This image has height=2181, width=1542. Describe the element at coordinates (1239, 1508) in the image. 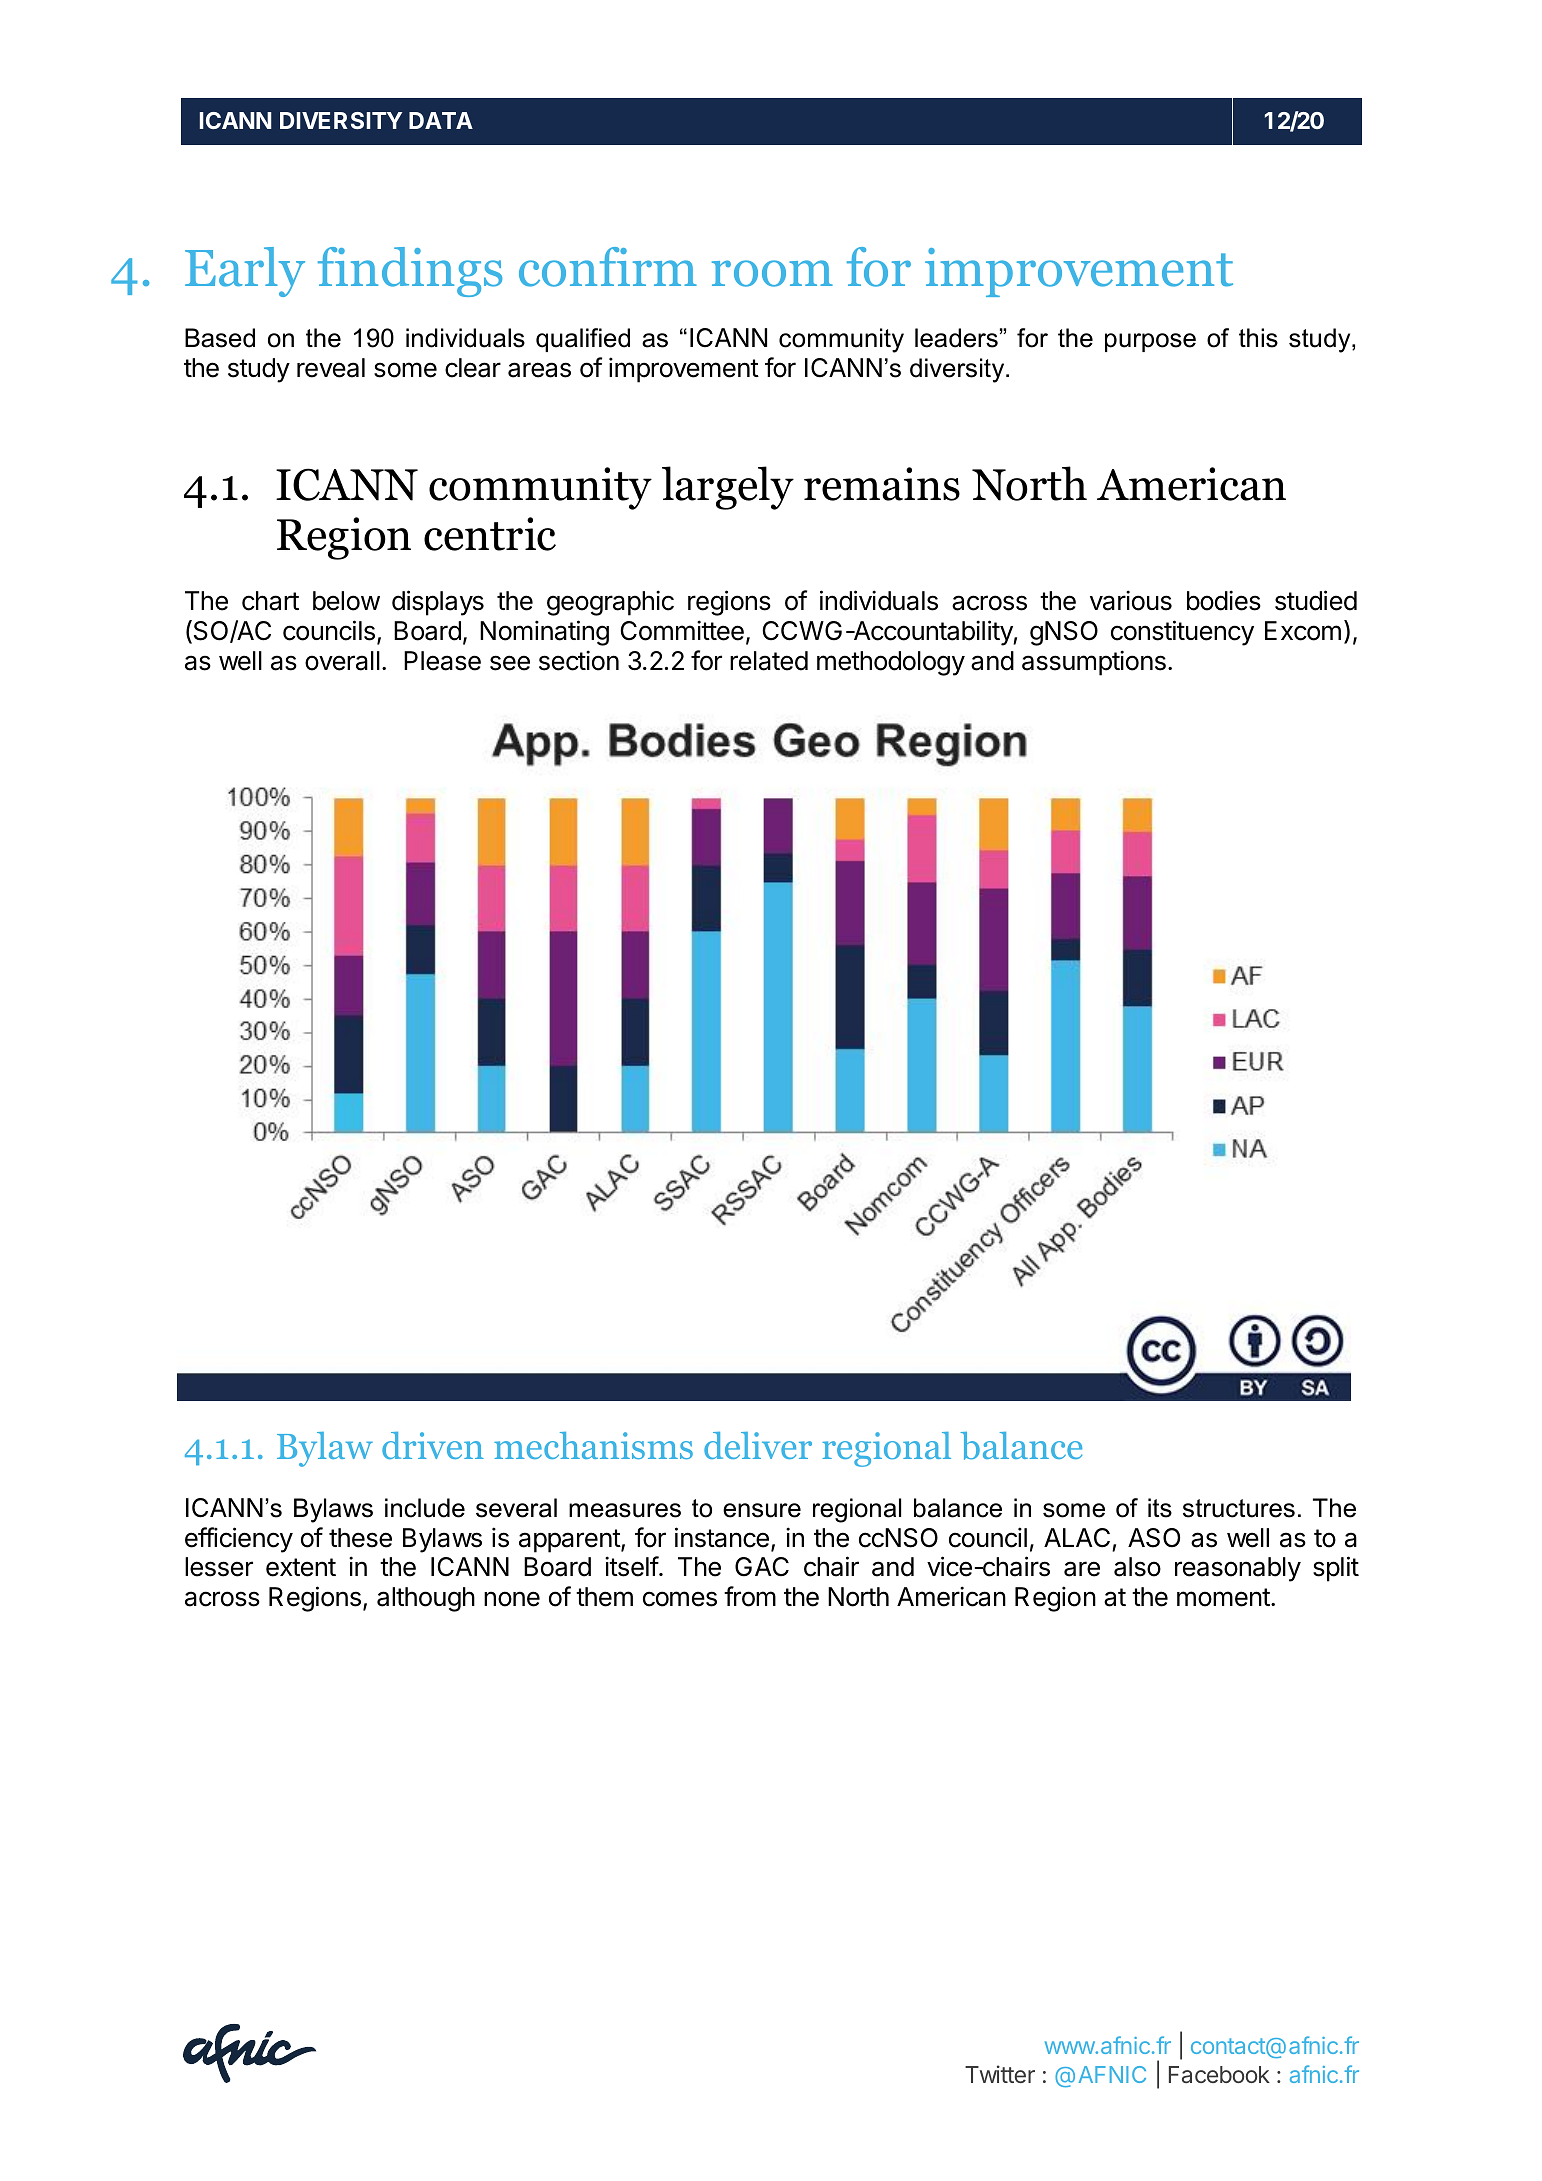

I see `structures` at that location.
